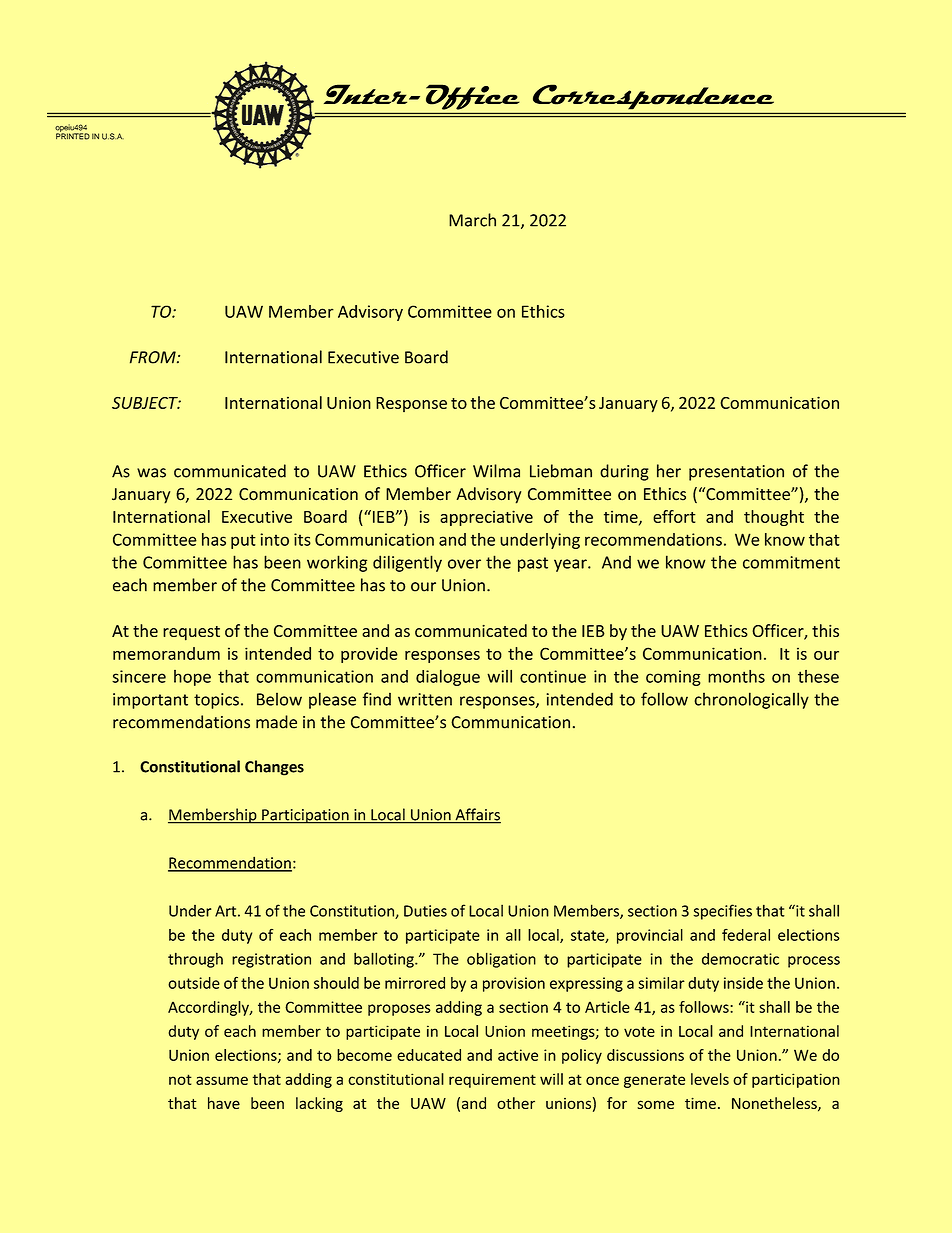 The height and width of the screenshot is (1233, 952). I want to click on March, so click(472, 220).
